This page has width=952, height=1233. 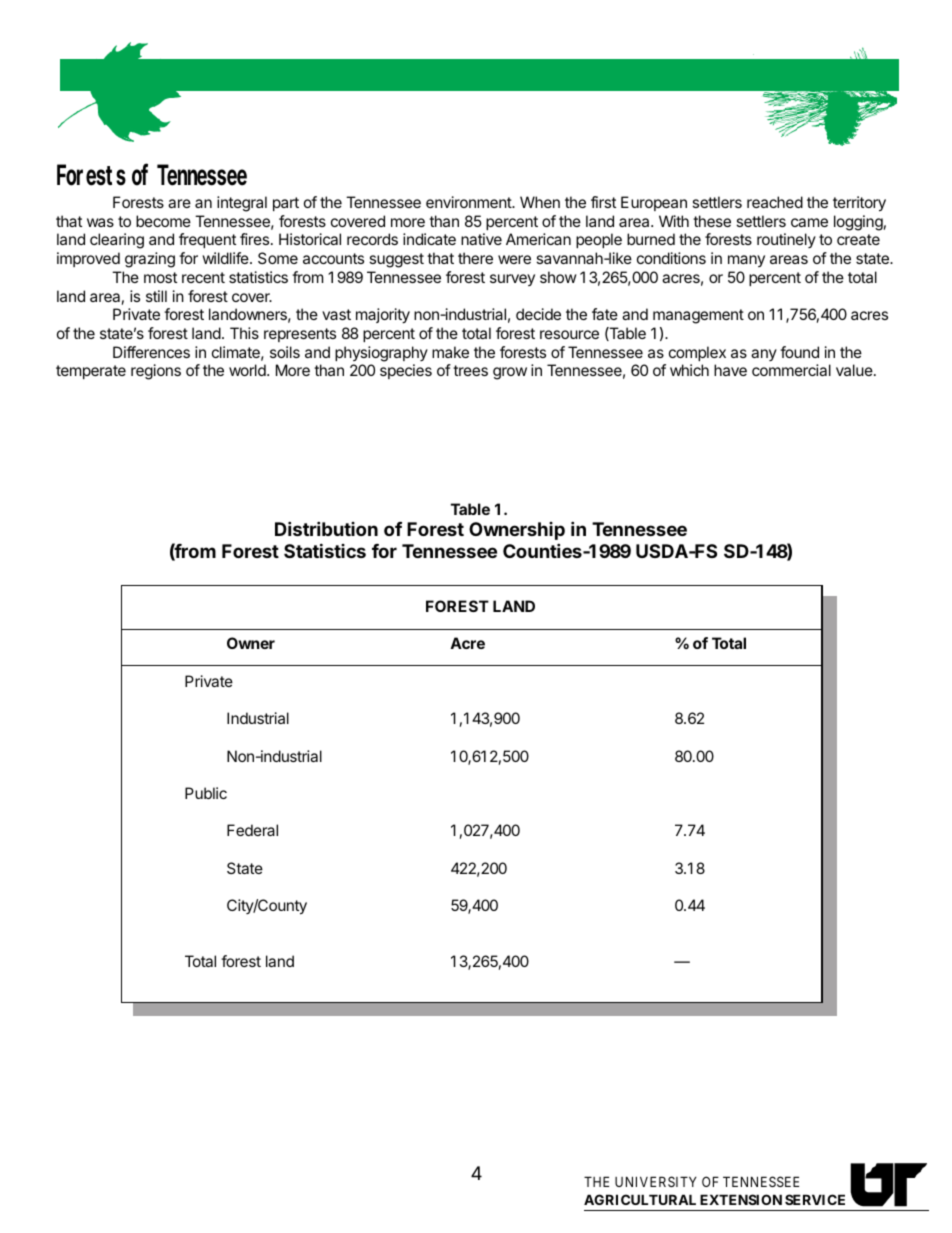 I want to click on become, so click(x=163, y=221).
